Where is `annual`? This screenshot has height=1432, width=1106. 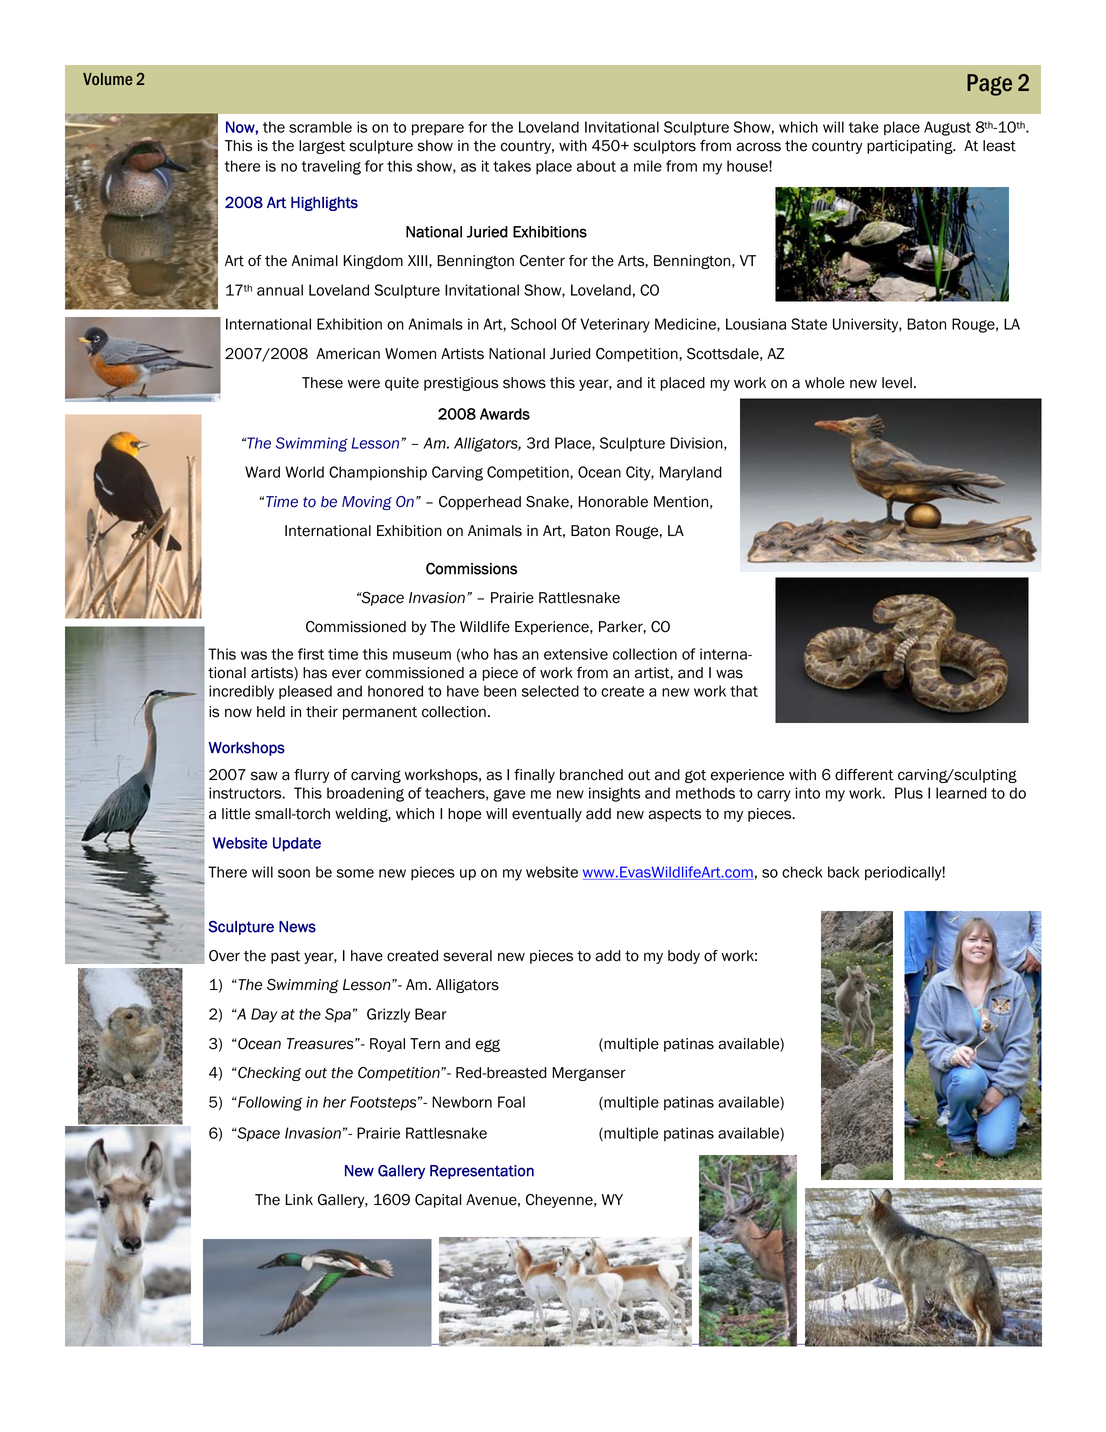 annual is located at coordinates (280, 290).
